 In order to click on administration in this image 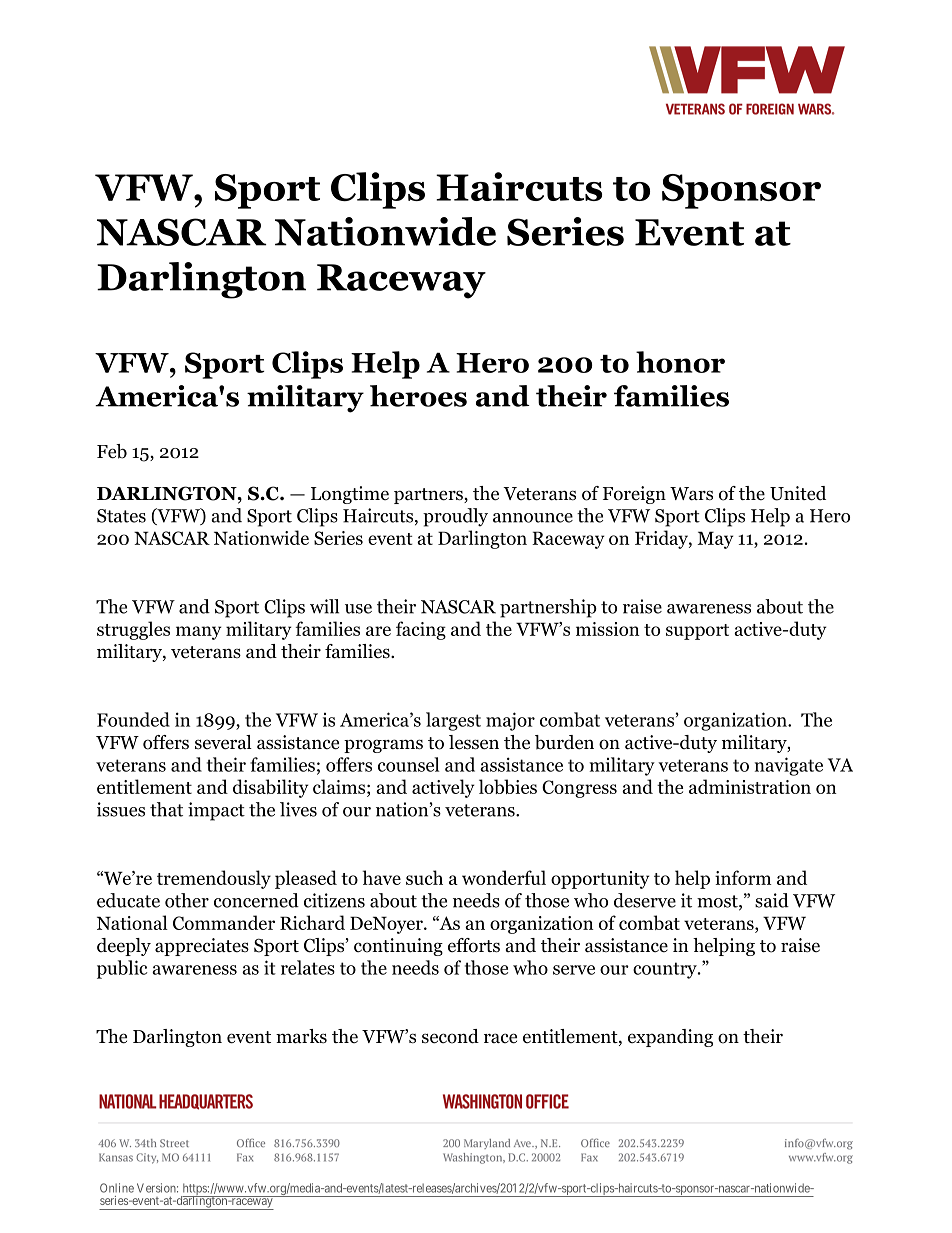, I will do `click(750, 786)`.
